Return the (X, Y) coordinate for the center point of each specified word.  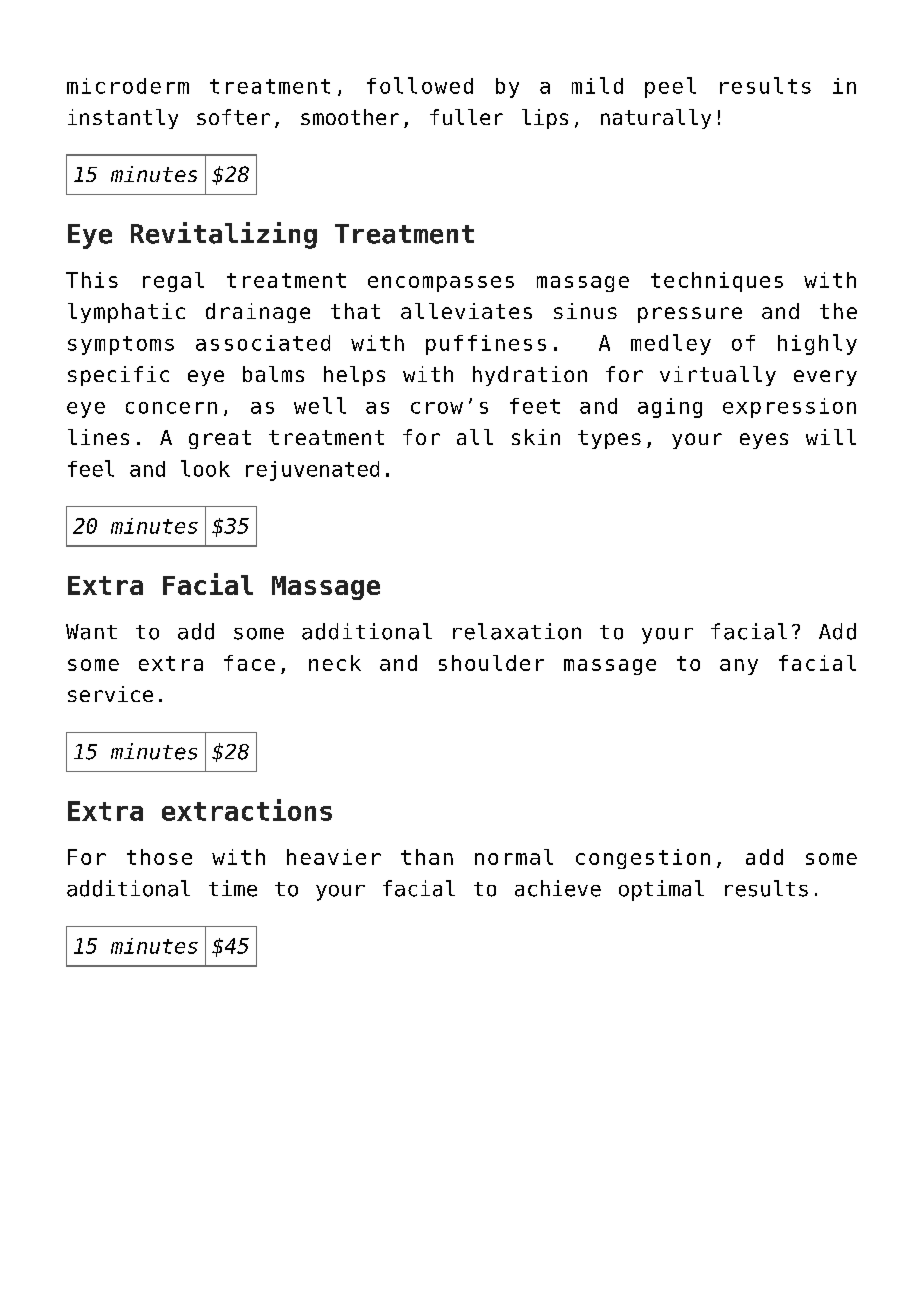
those (159, 857)
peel (670, 87)
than (427, 857)
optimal (661, 890)
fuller (466, 117)
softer (233, 117)
